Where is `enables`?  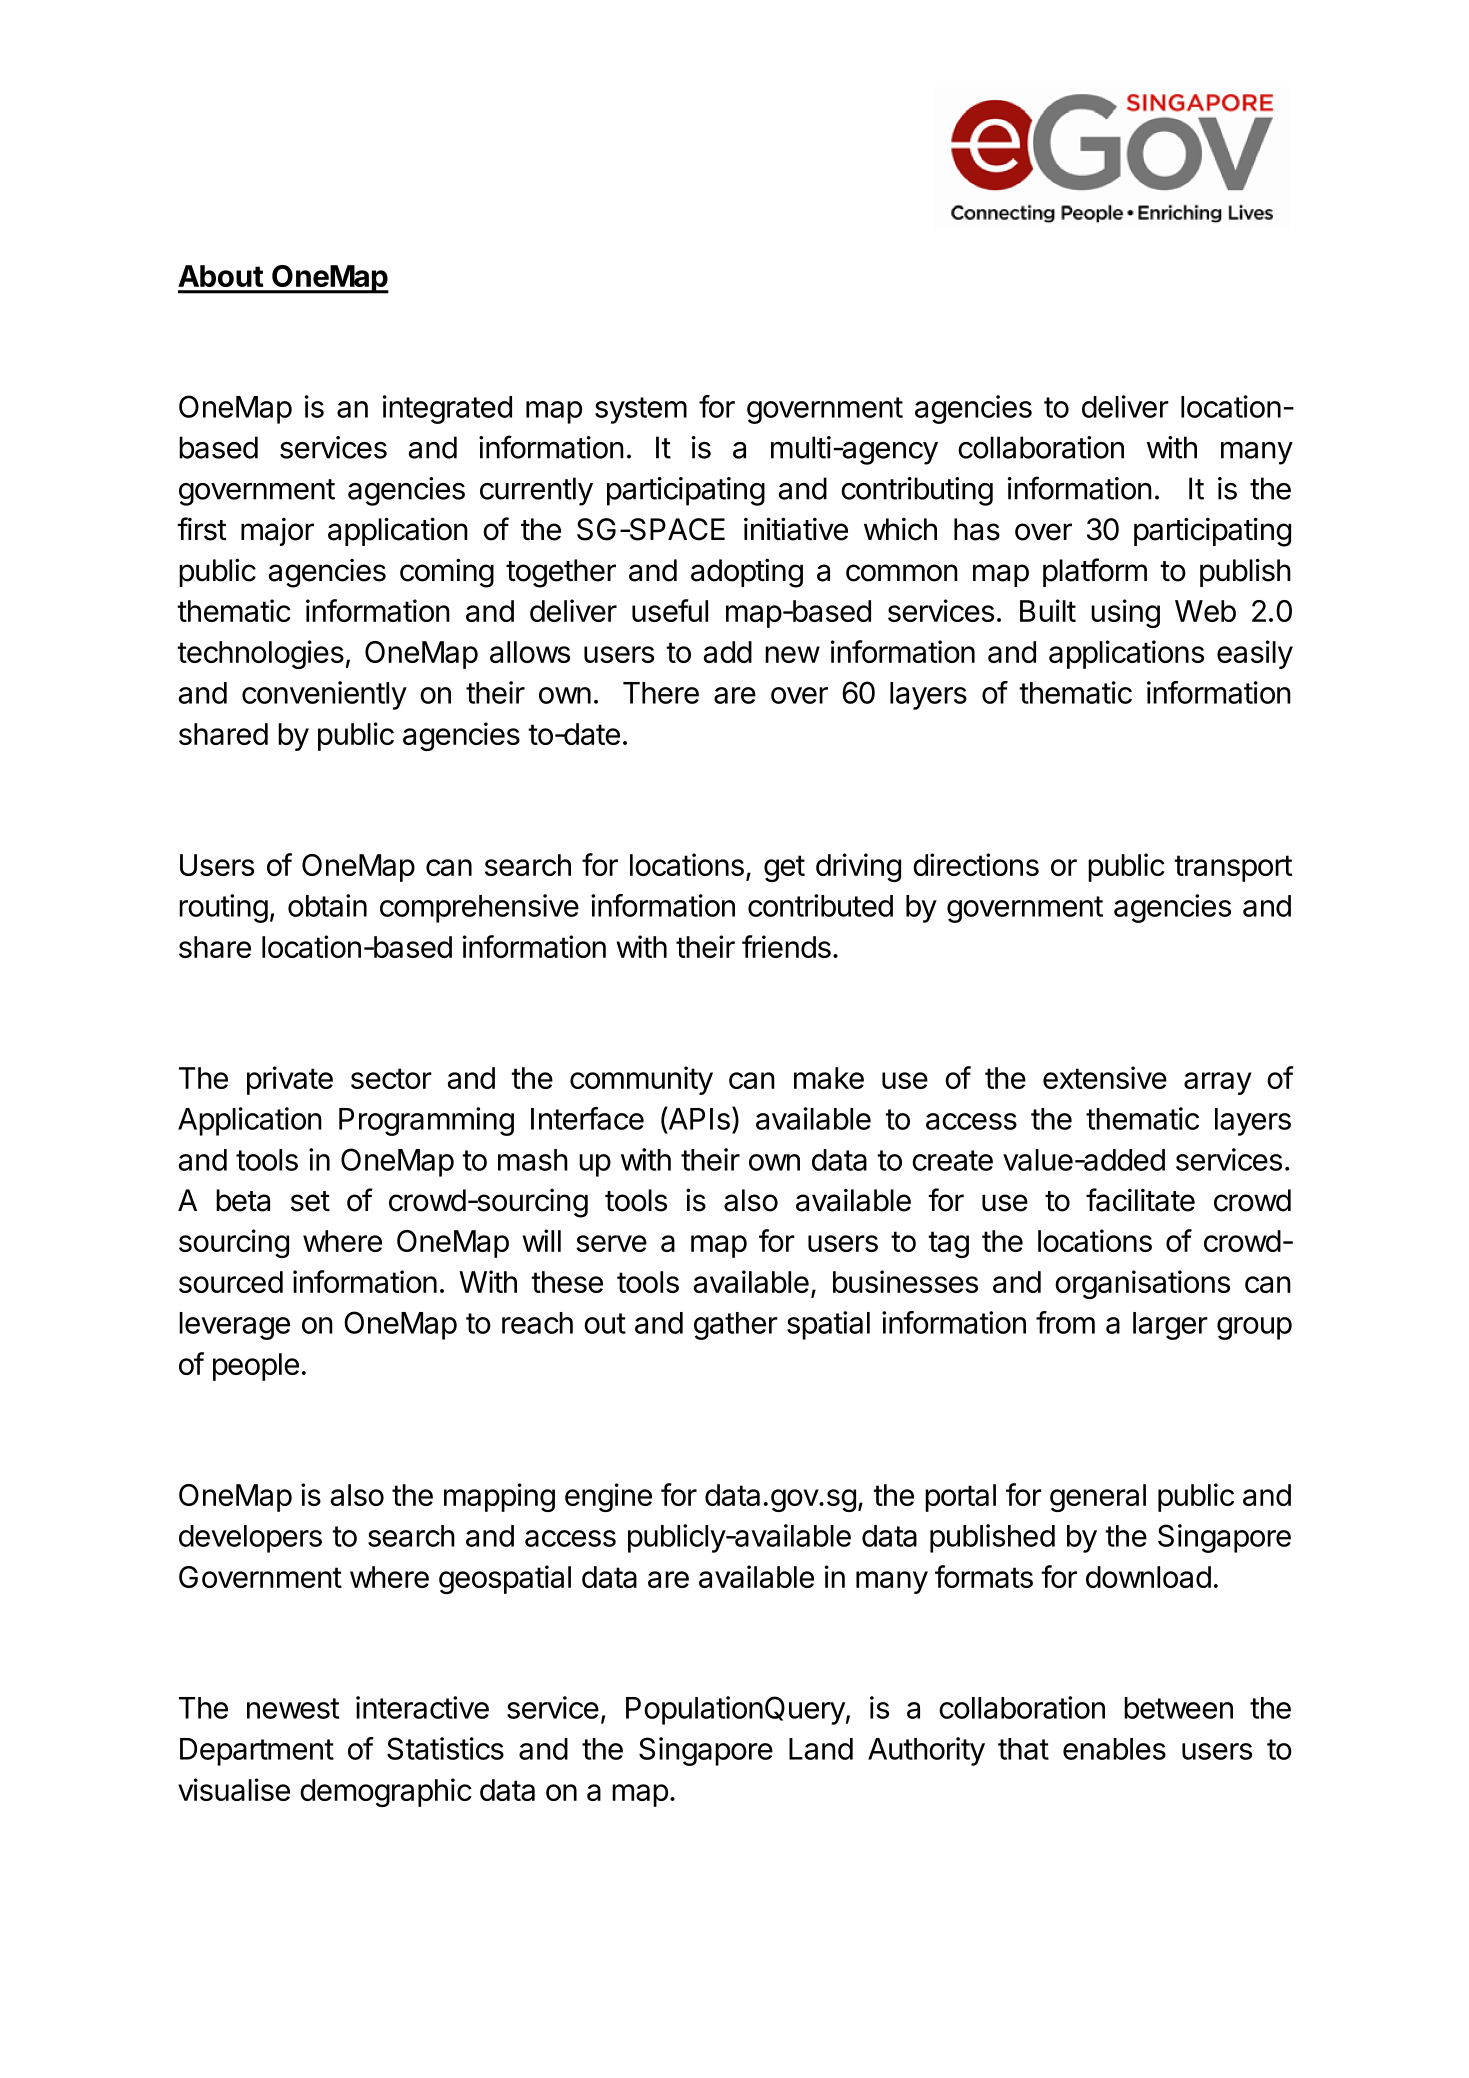 enables is located at coordinates (1114, 1749).
